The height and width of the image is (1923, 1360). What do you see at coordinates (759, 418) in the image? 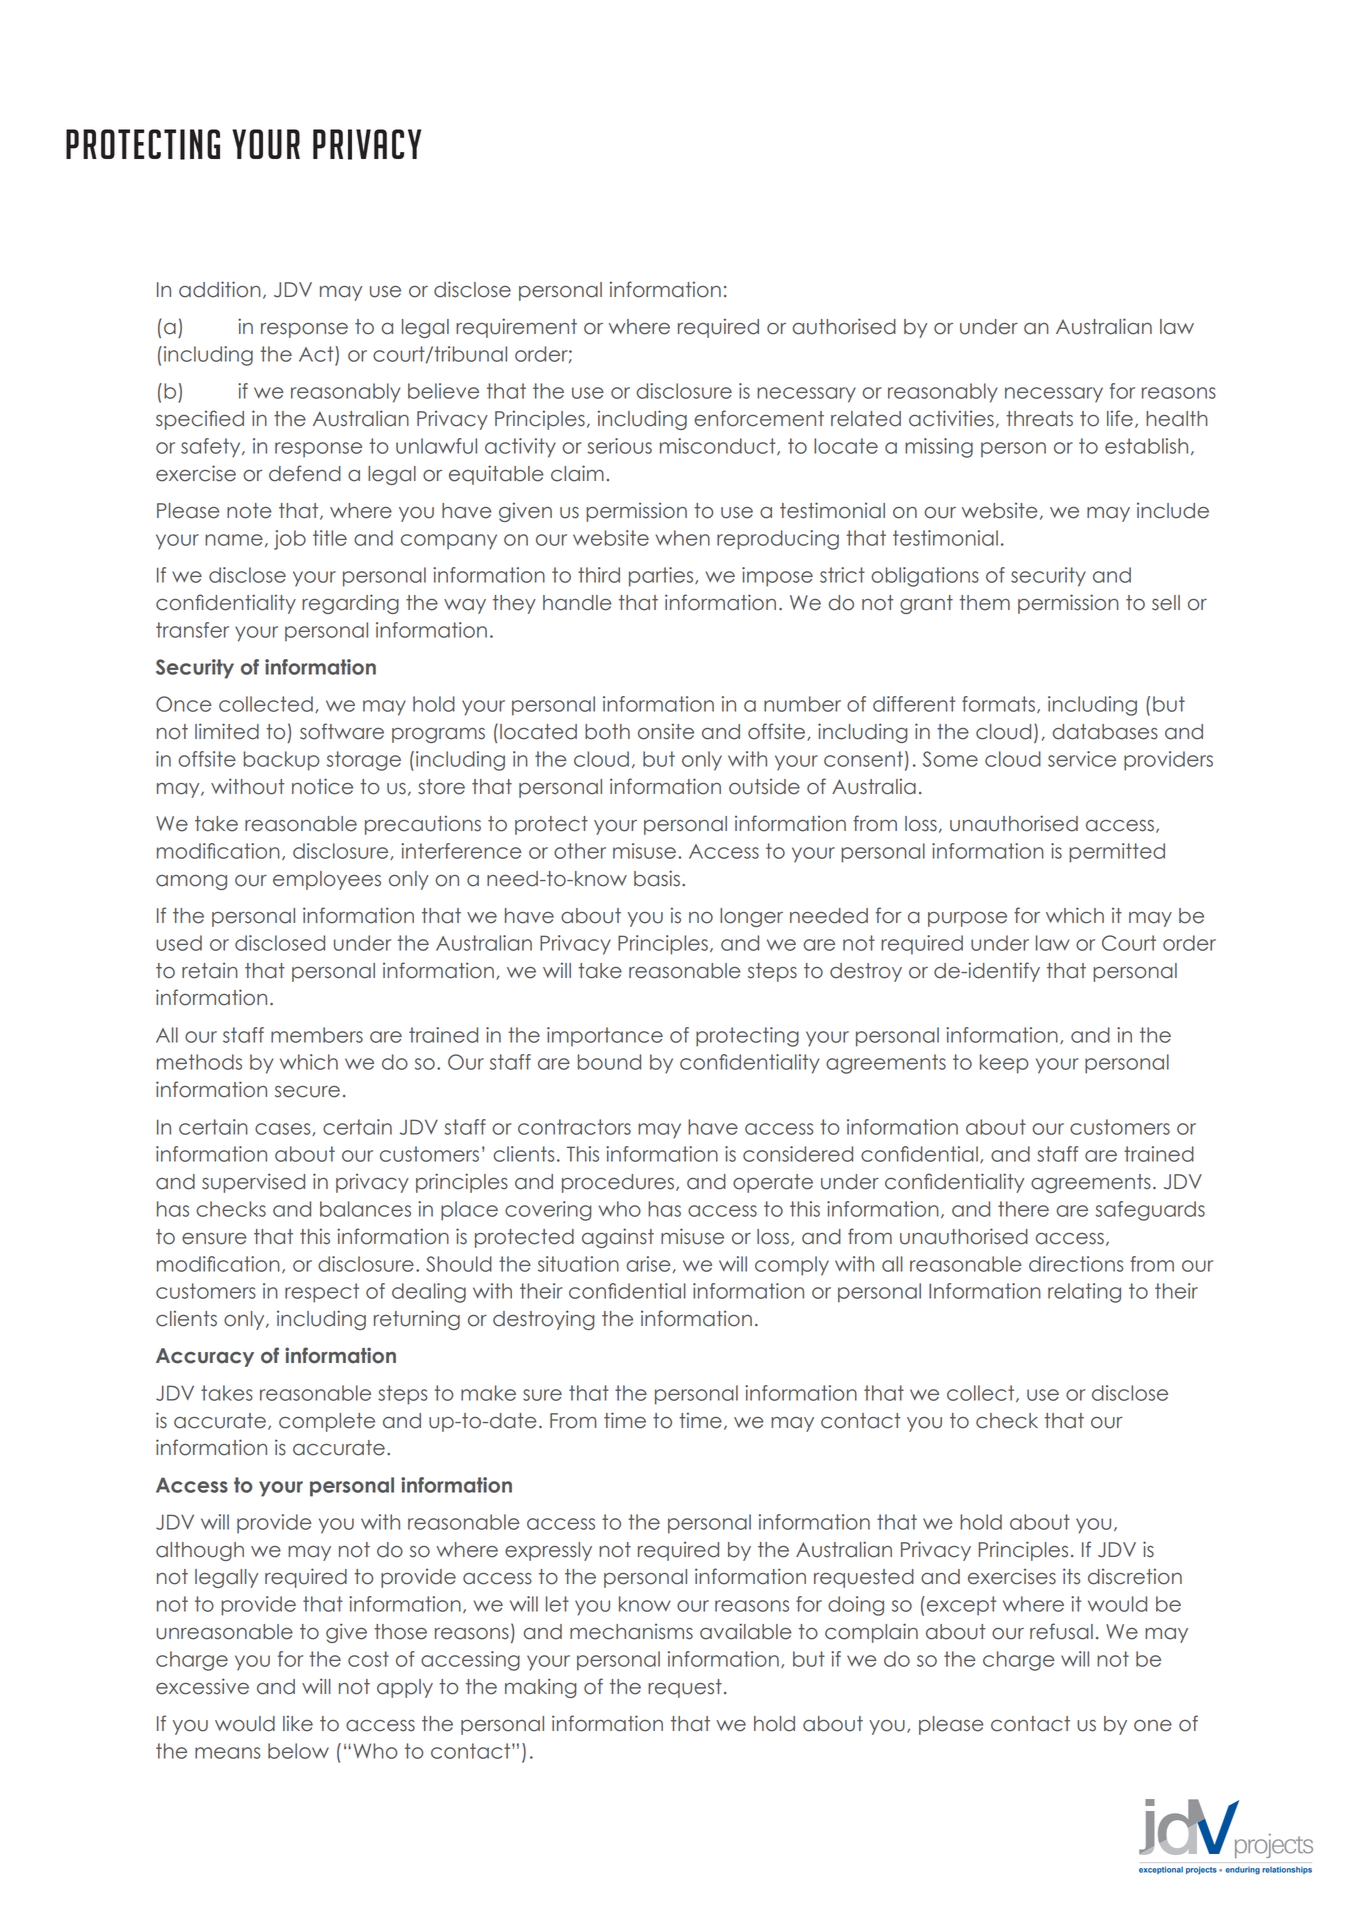
I see `enforcement` at bounding box center [759, 418].
